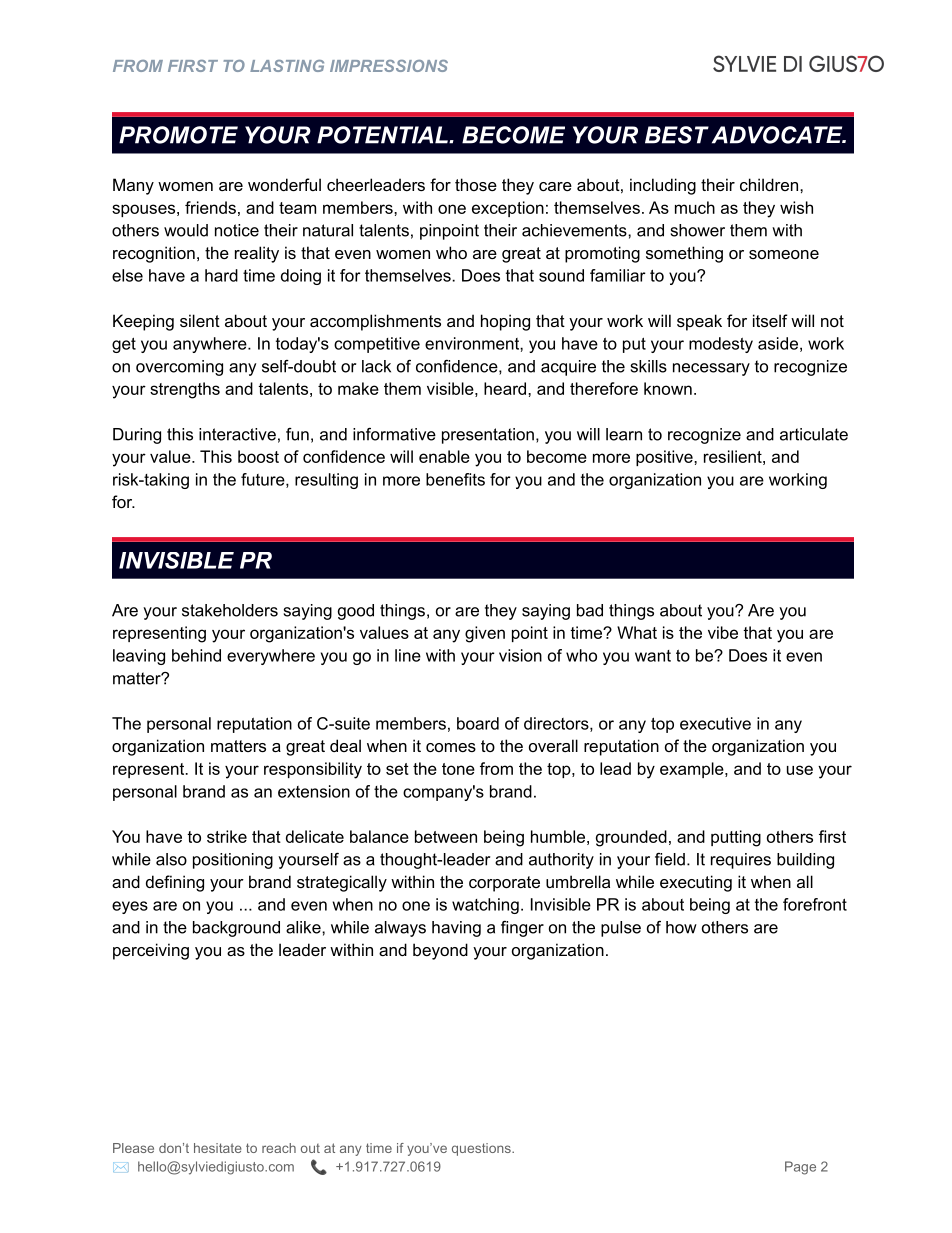 This screenshot has height=1233, width=952. What do you see at coordinates (389, 66) in the screenshot?
I see `IMPRESSIONS` at bounding box center [389, 66].
